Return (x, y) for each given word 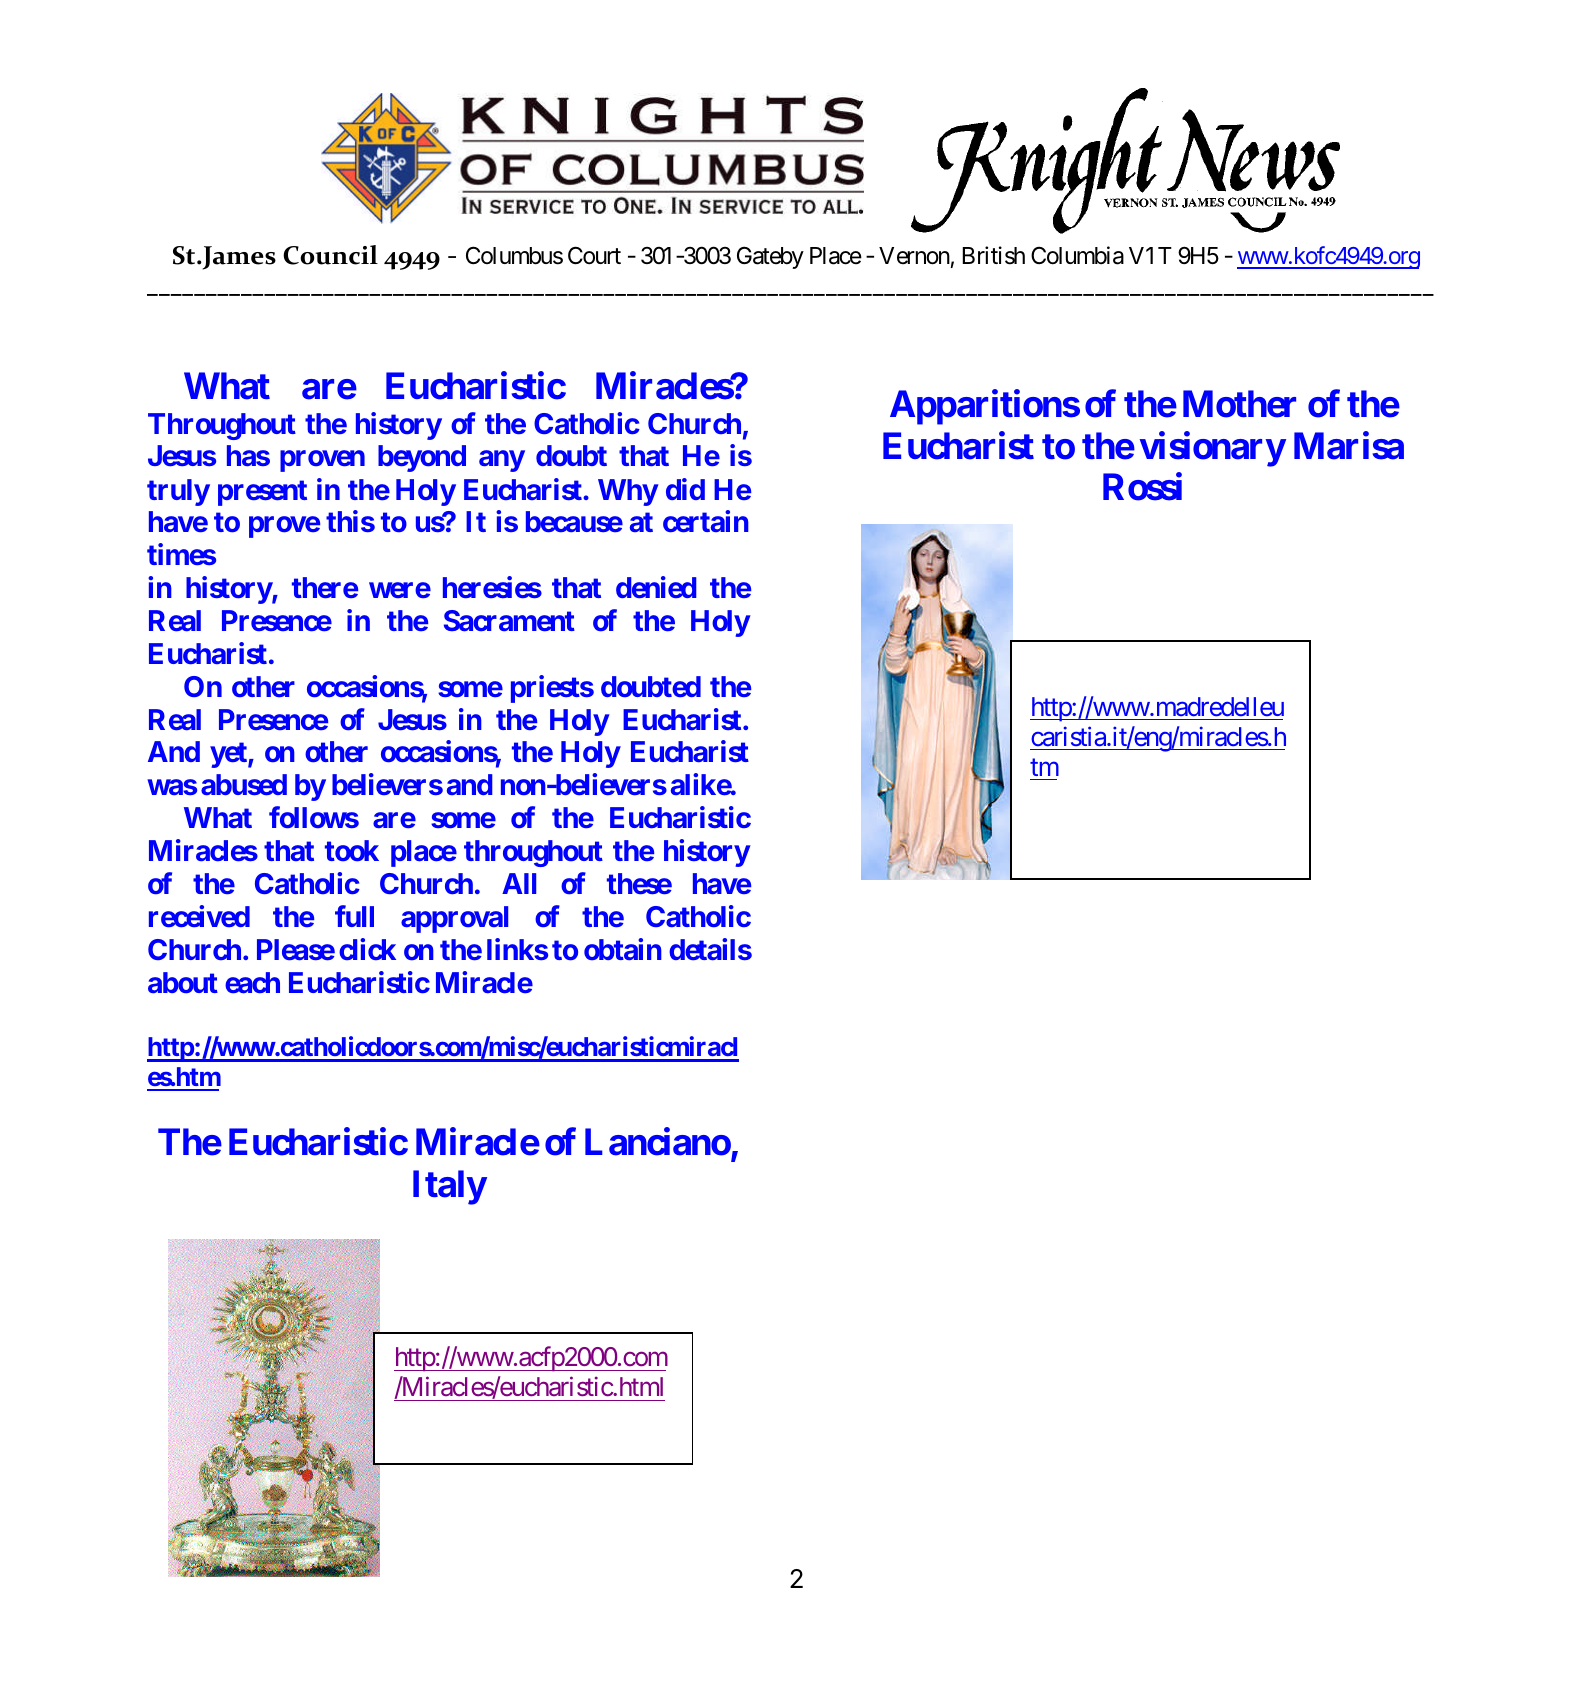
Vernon (914, 256)
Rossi (1142, 487)
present (262, 493)
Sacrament (509, 620)
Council (330, 255)
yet (229, 755)
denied (656, 587)
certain (706, 521)
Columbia (1077, 255)
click (367, 949)
